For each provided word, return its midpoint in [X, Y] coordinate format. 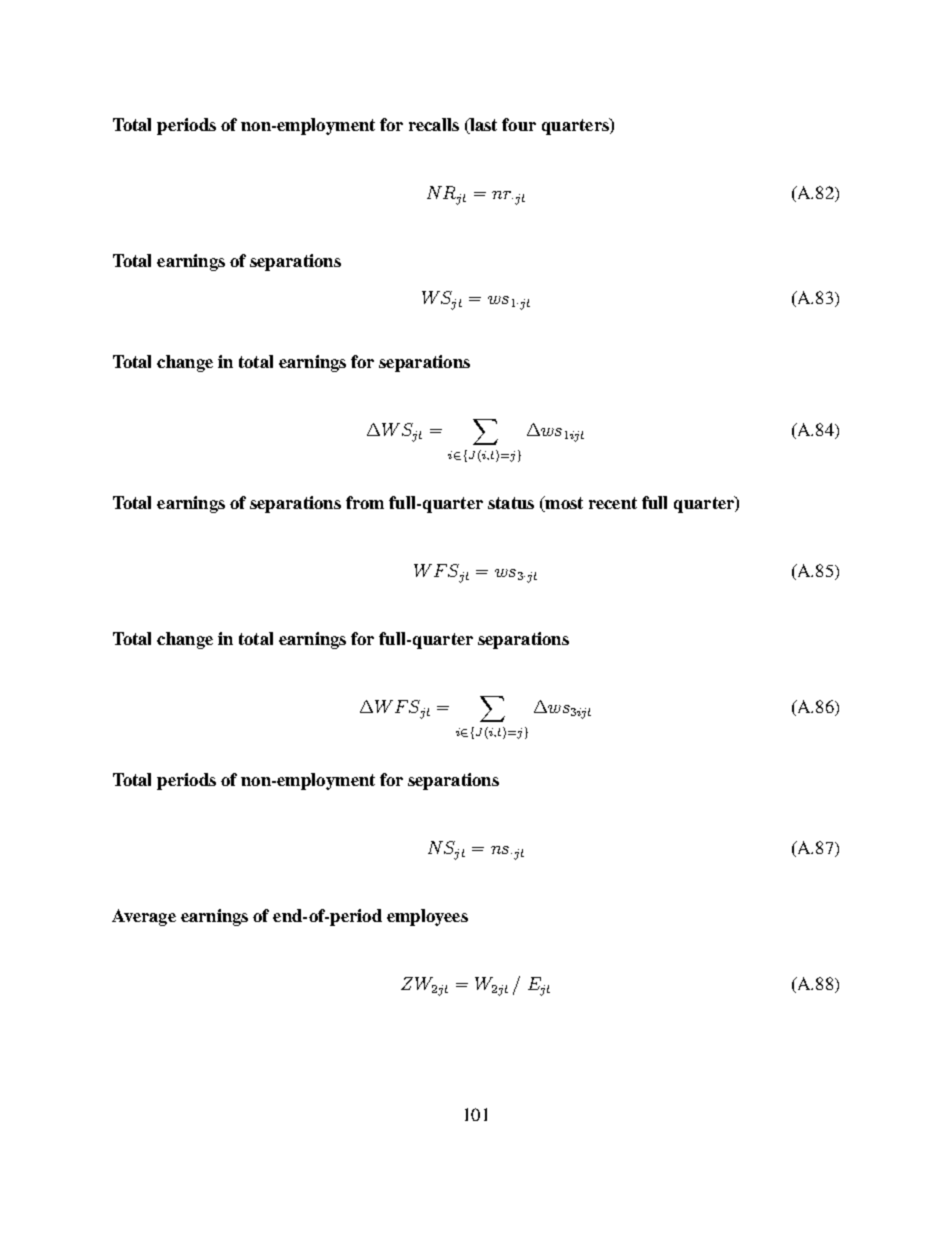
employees [427, 917]
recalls [434, 124]
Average [144, 917]
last [482, 124]
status [511, 503]
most [563, 504]
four [519, 124]
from [365, 502]
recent [613, 503]
